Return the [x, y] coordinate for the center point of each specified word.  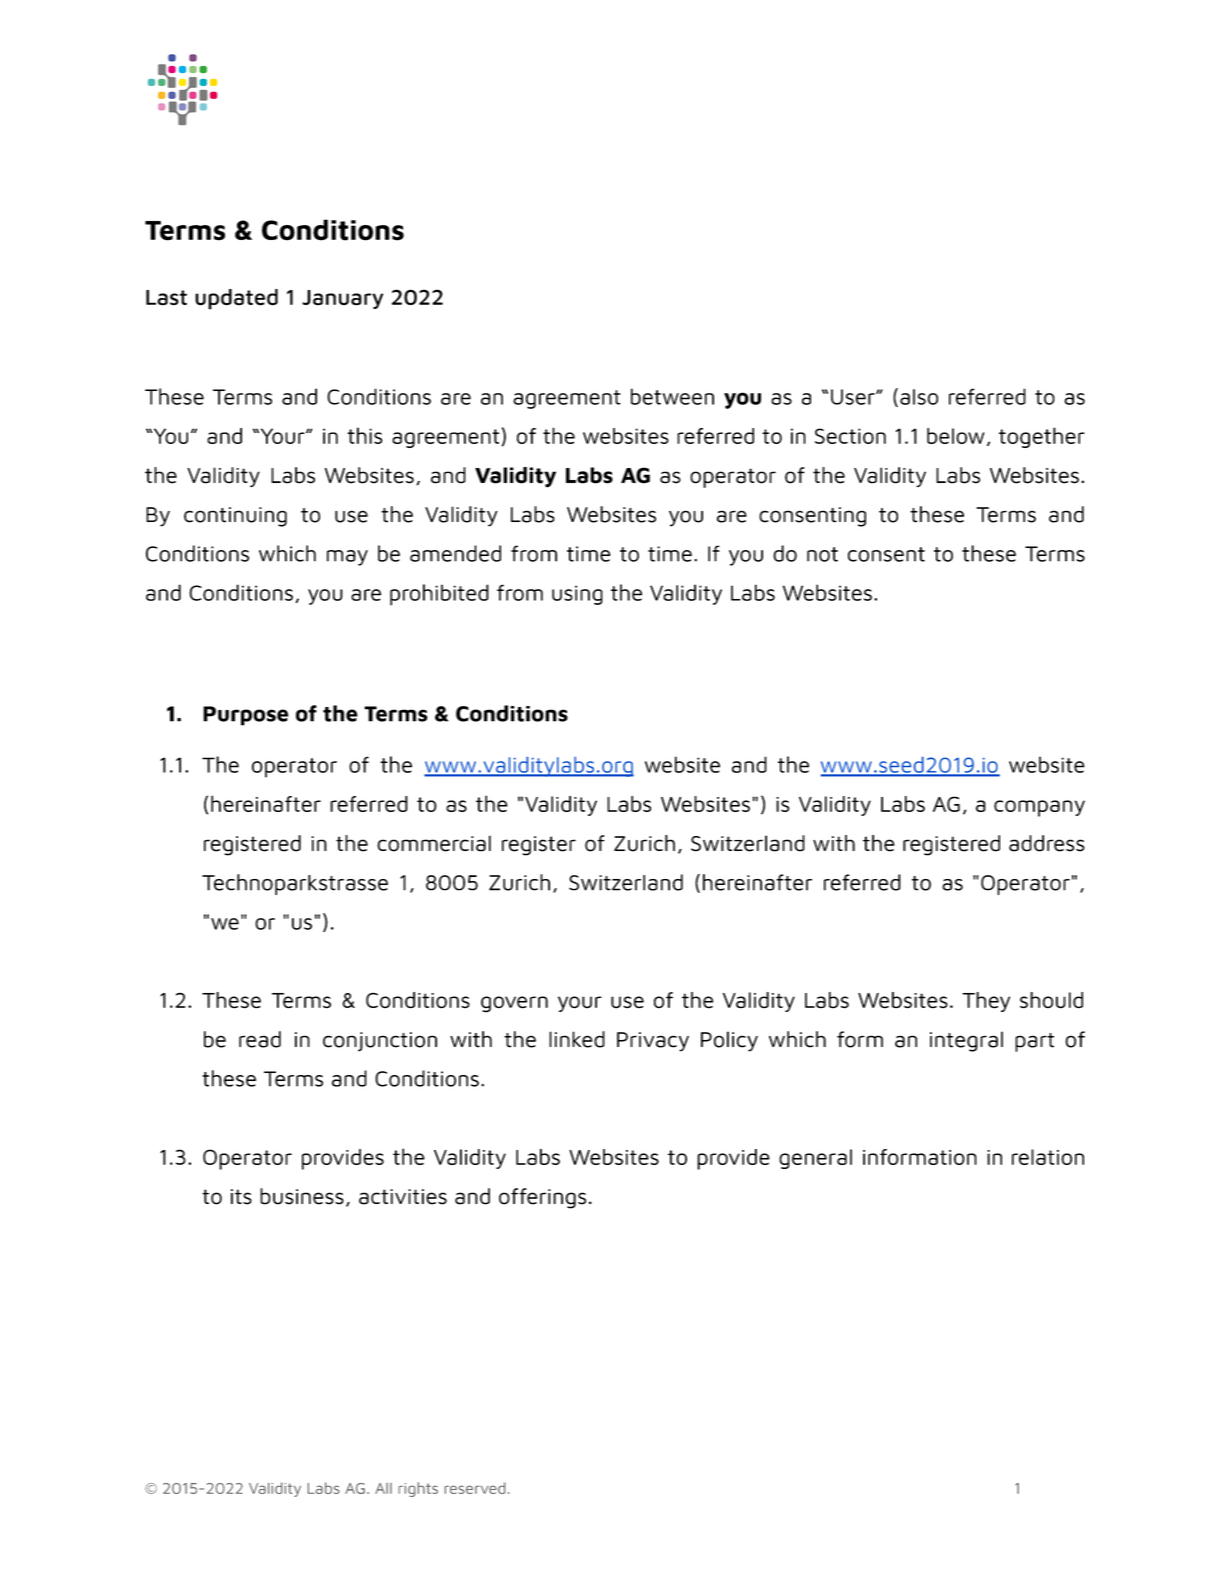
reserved [475, 1488]
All [383, 1488]
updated [236, 299]
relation [1048, 1157]
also [919, 397]
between [672, 396]
